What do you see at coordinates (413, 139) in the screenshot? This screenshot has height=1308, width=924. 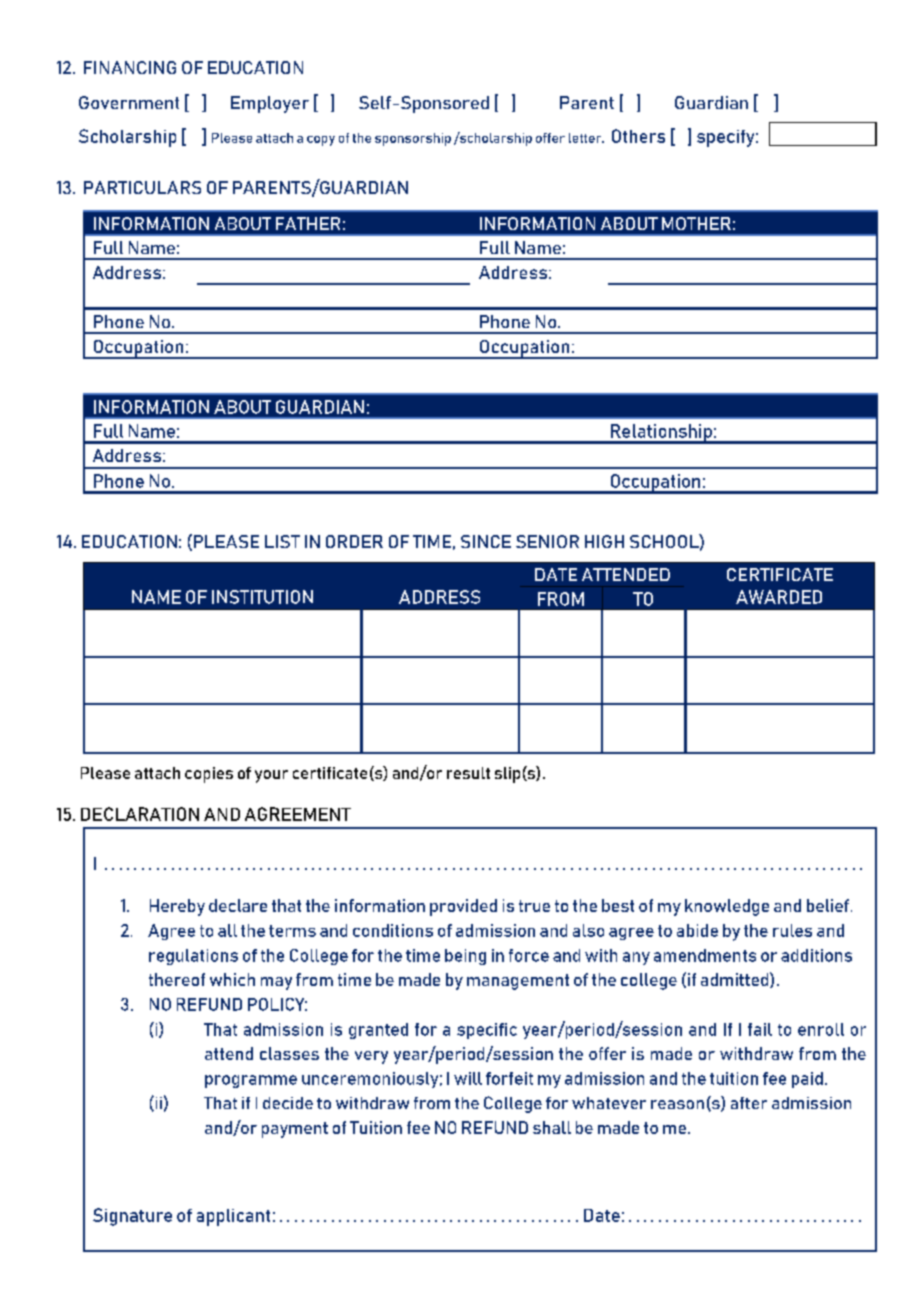 I see `sponsorship` at bounding box center [413, 139].
